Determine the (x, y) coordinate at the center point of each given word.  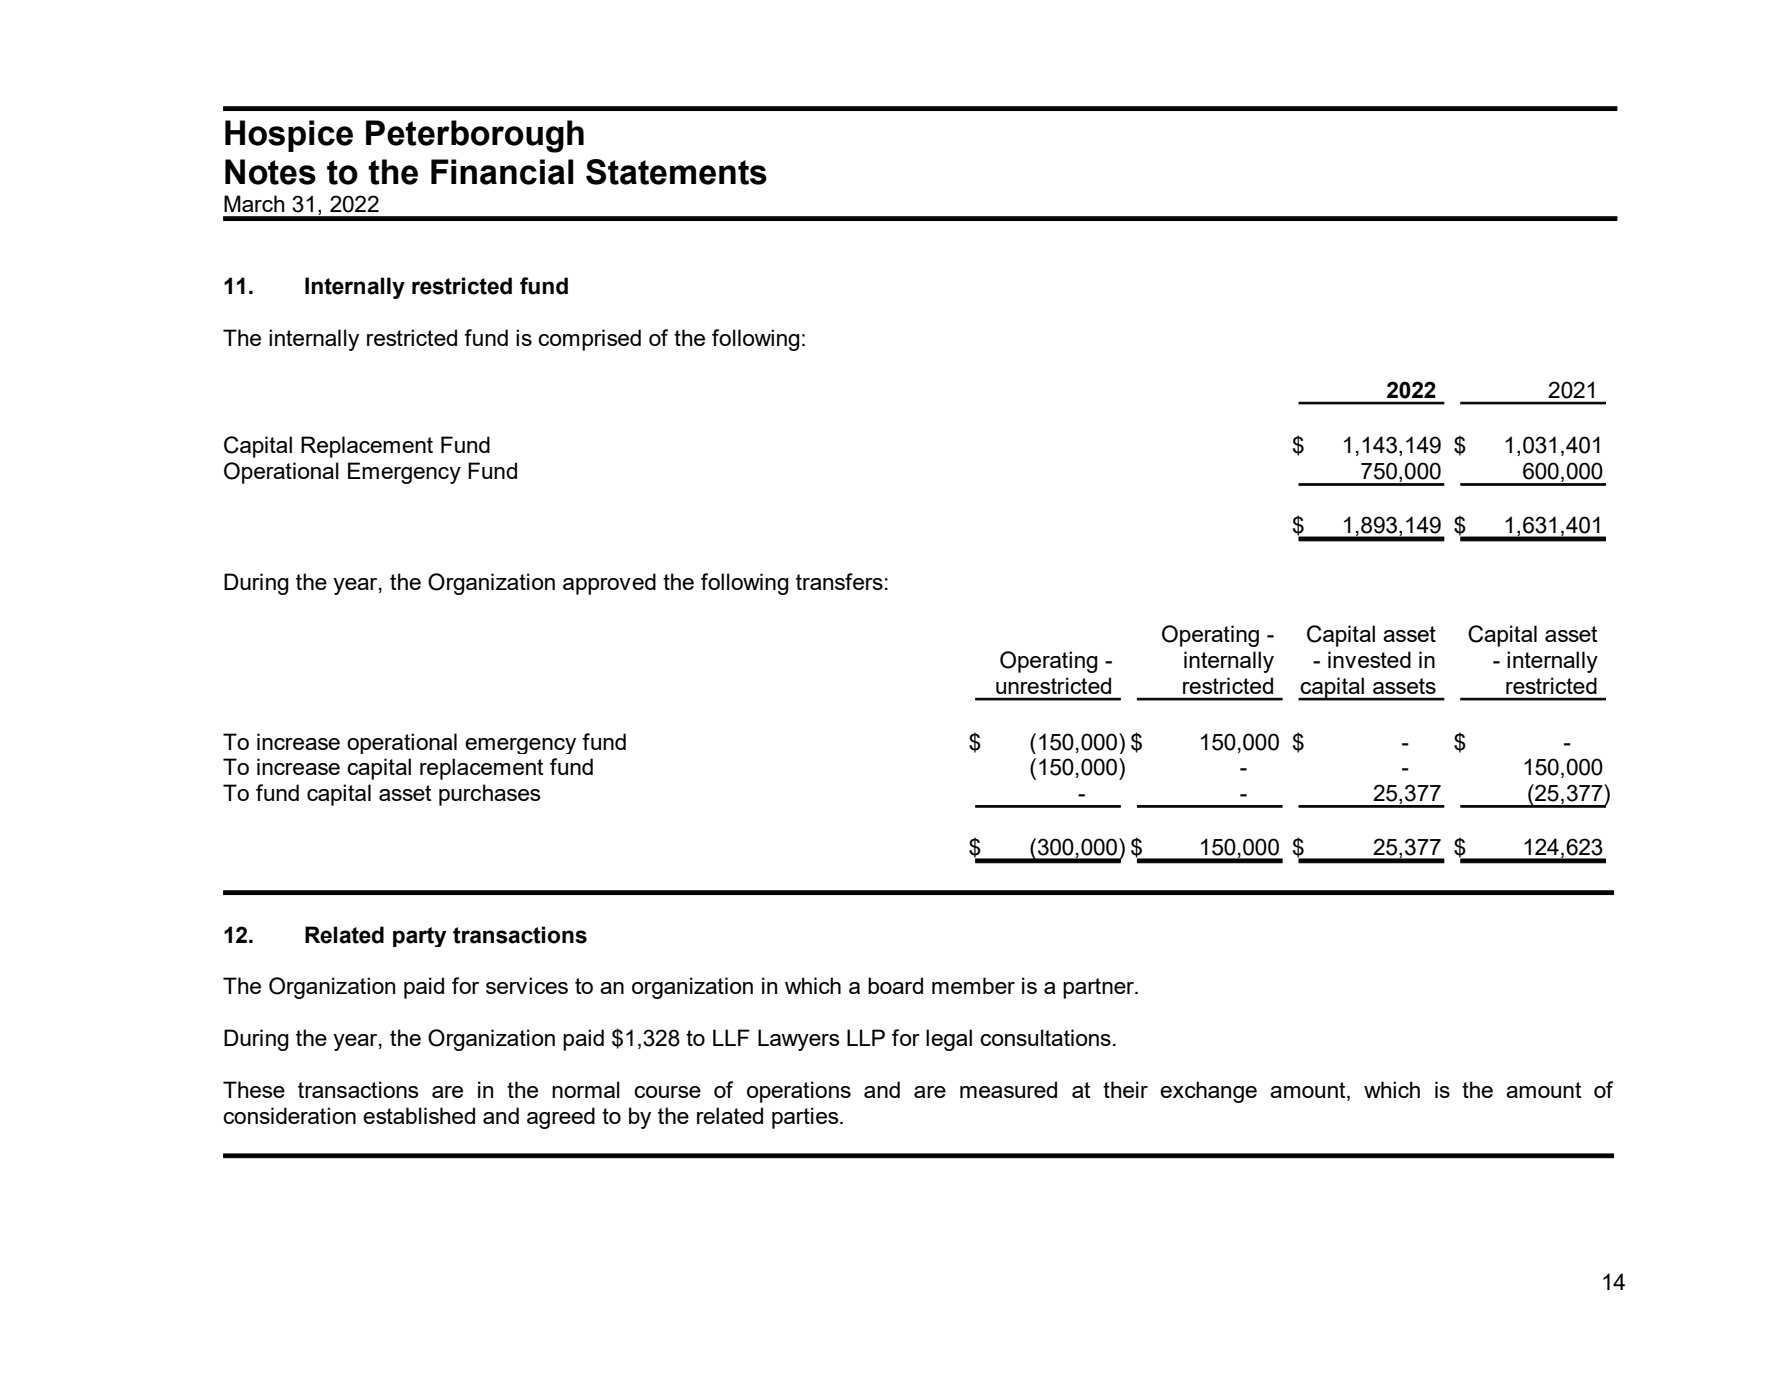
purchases (490, 795)
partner (1099, 988)
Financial (502, 172)
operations (799, 1092)
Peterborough (475, 136)
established (419, 1115)
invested (1369, 659)
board (895, 985)
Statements (676, 172)
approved (609, 584)
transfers (839, 581)
